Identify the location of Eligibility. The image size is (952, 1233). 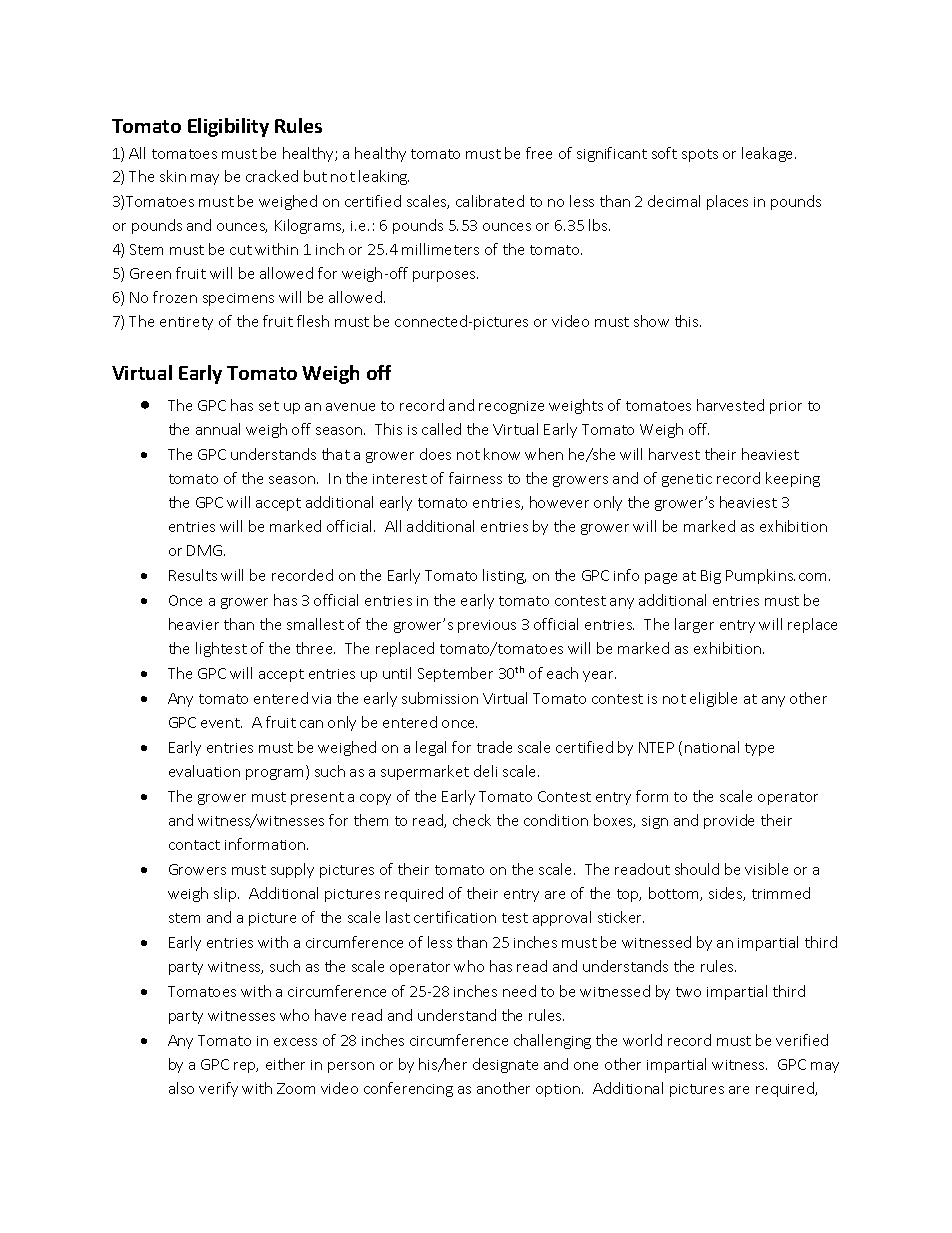
(228, 127).
